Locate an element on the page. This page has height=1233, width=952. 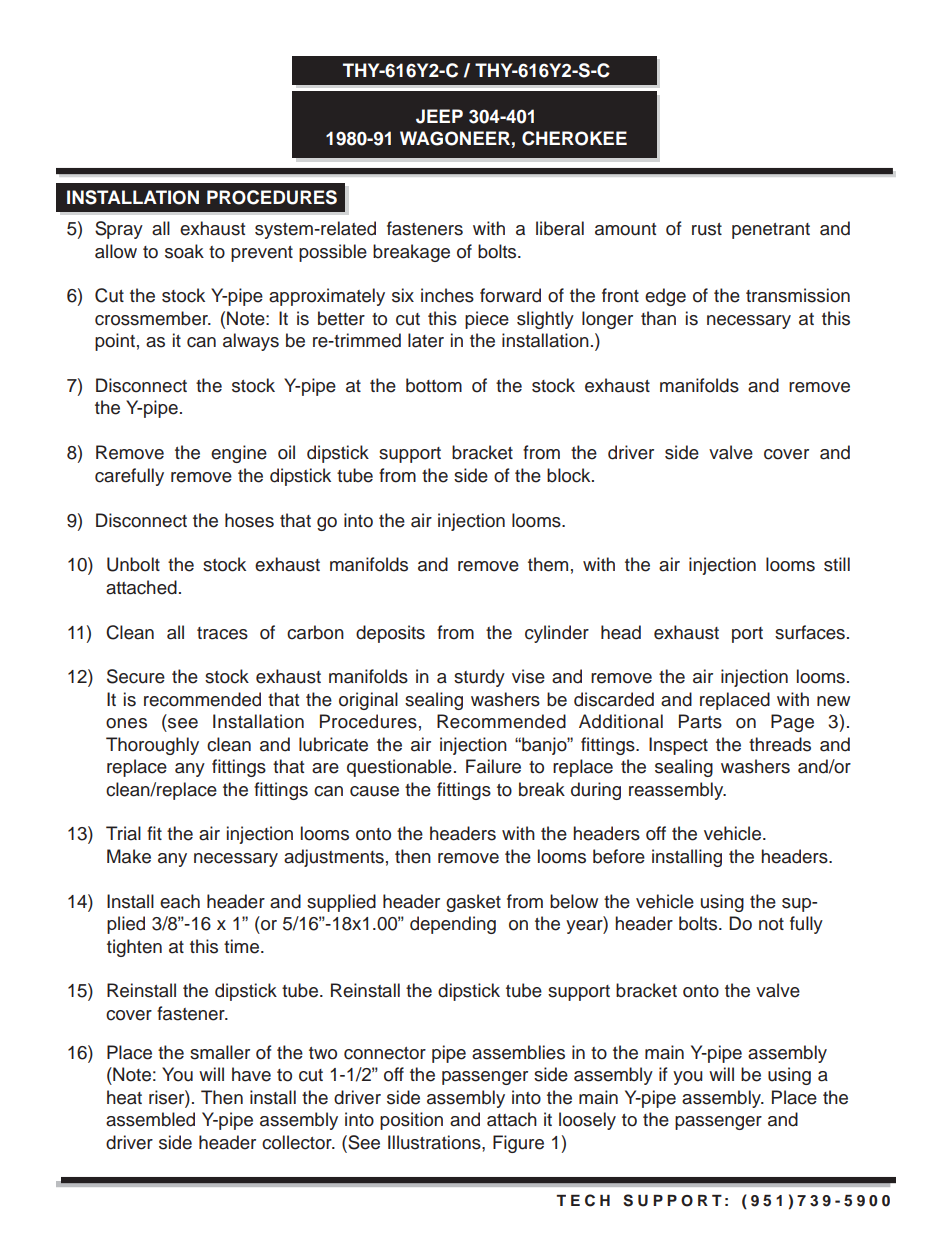
sturdy is located at coordinates (479, 678).
